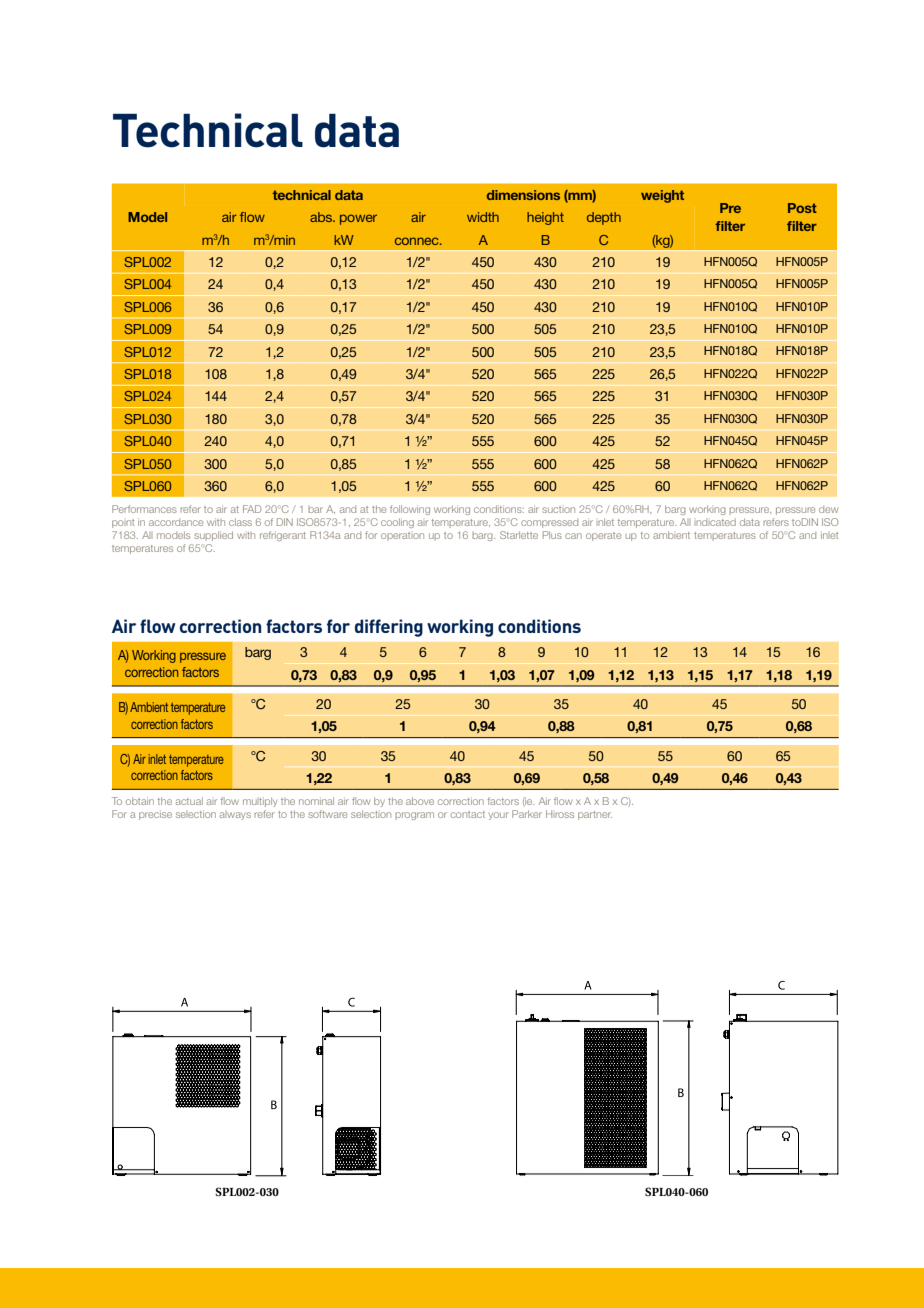 The height and width of the document is (1308, 924). What do you see at coordinates (389, 628) in the document?
I see `differing` at bounding box center [389, 628].
